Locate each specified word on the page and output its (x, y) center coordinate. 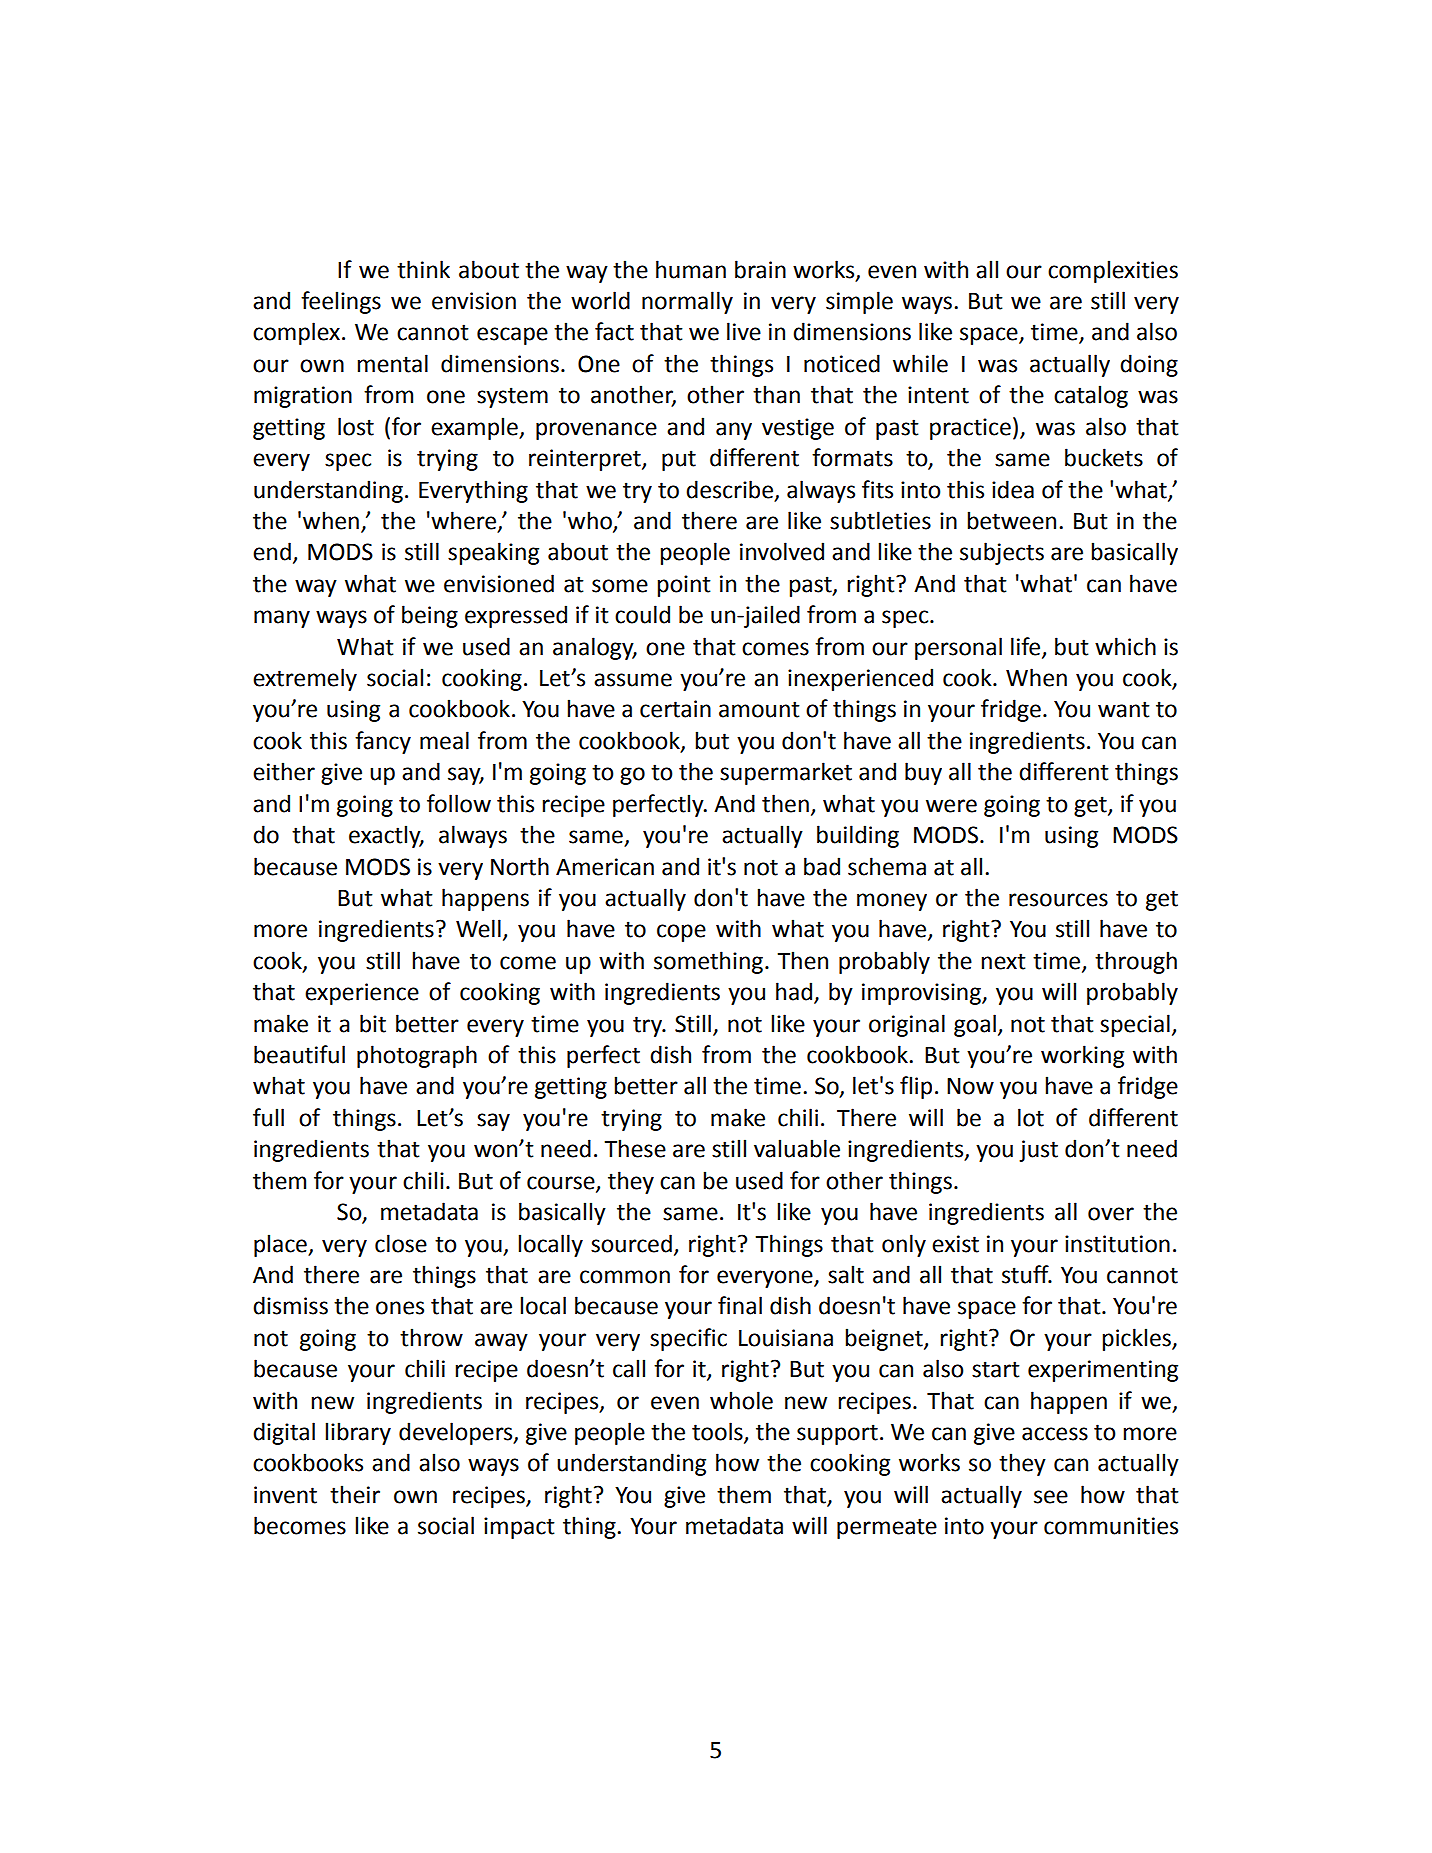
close (401, 1243)
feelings (341, 302)
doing (1149, 365)
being (430, 616)
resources (1058, 900)
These (635, 1148)
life (1027, 647)
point (684, 586)
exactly (386, 836)
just (1038, 1151)
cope (681, 933)
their (355, 1494)
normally (687, 302)
